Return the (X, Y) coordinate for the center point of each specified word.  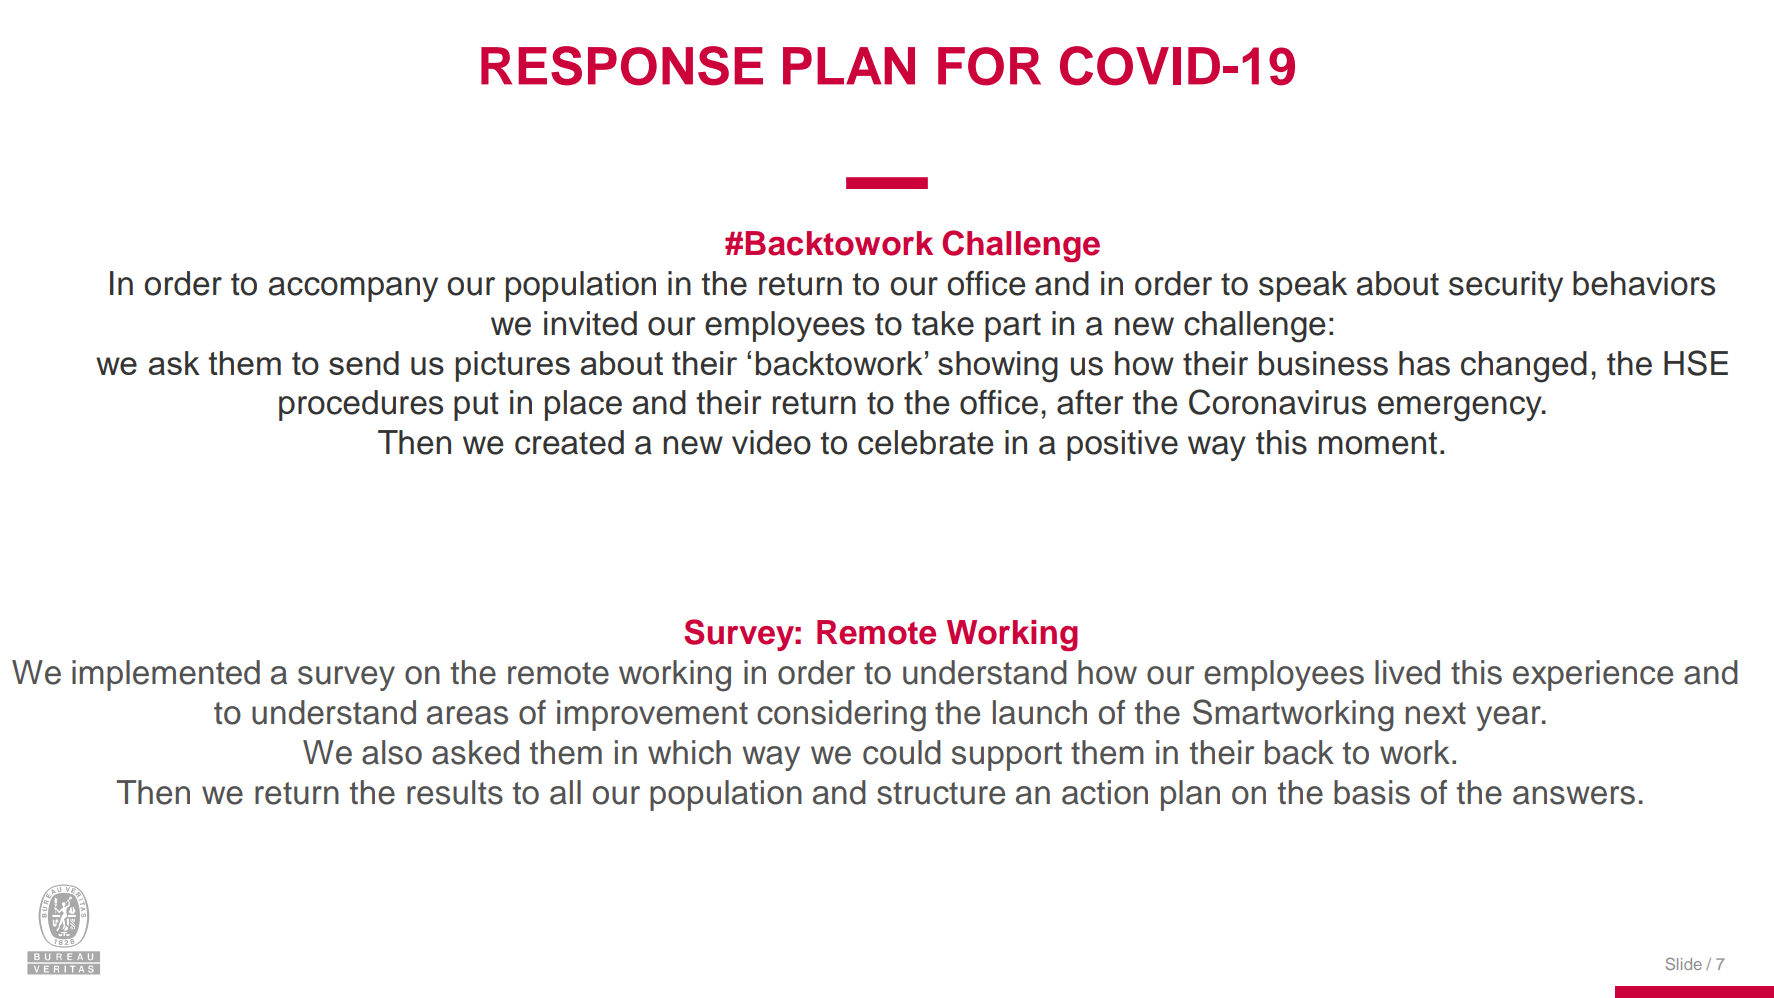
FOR (989, 66)
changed (1524, 367)
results (455, 792)
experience (1593, 675)
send (364, 363)
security (1506, 286)
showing (998, 367)
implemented (166, 675)
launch (1040, 712)
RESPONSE (622, 66)
